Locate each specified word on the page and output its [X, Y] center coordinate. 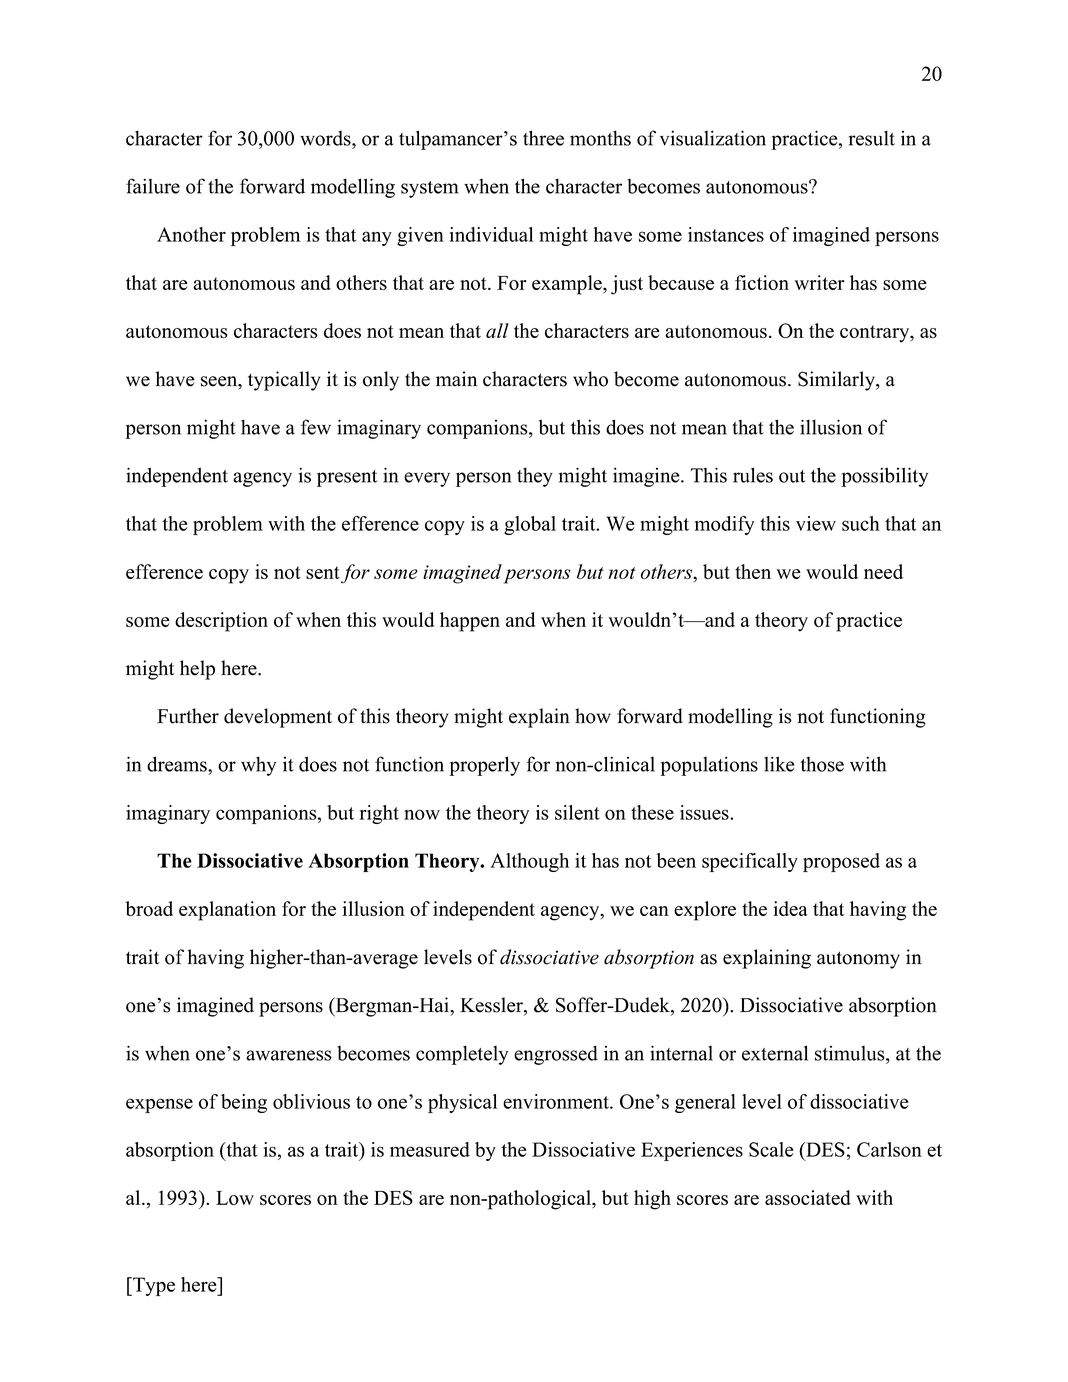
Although [529, 862]
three [543, 138]
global [530, 525]
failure [153, 186]
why [258, 766]
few [316, 427]
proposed [841, 862]
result [872, 138]
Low [235, 1198]
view [816, 523]
